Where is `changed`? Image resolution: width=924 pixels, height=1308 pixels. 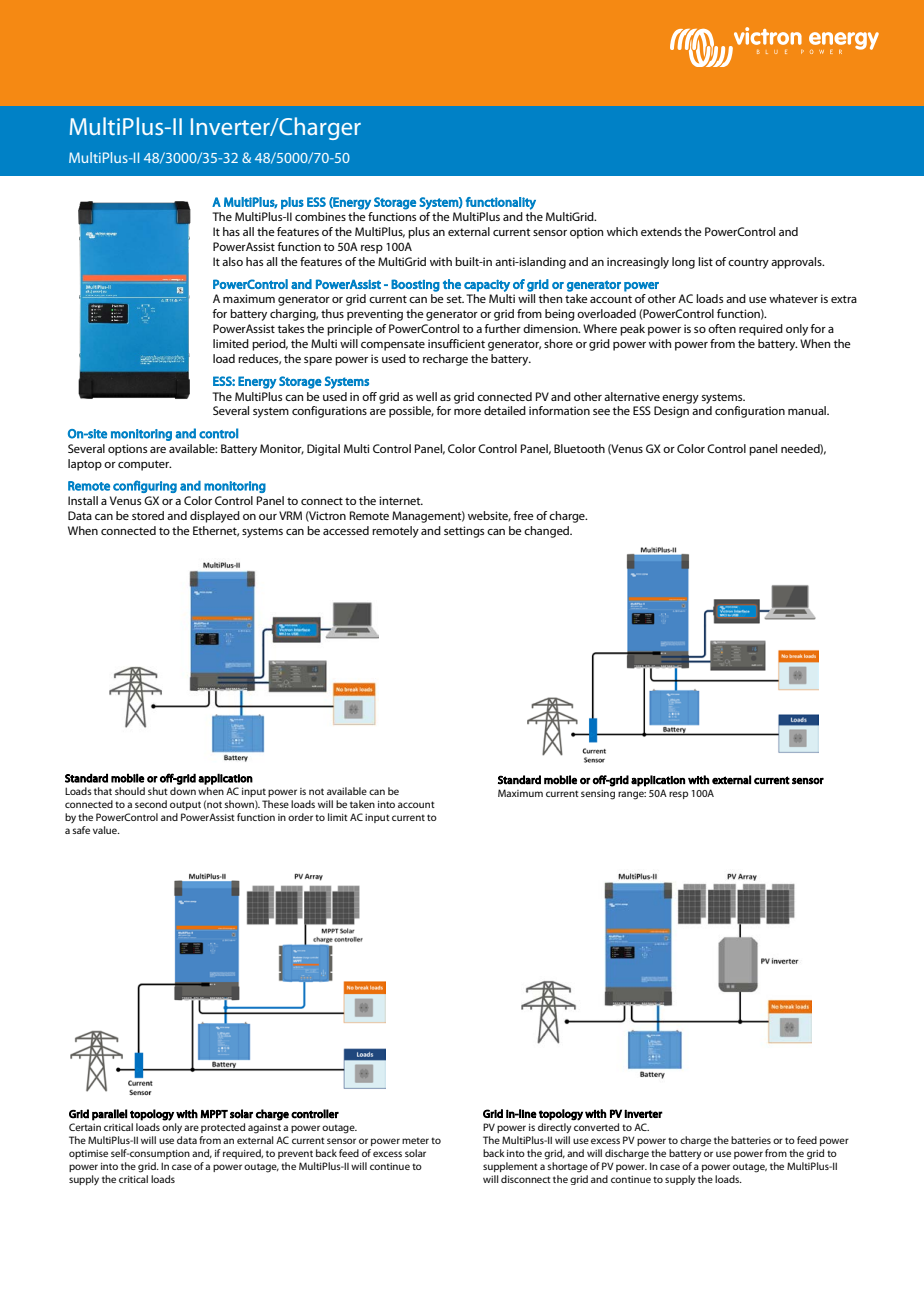
changed is located at coordinates (547, 532).
